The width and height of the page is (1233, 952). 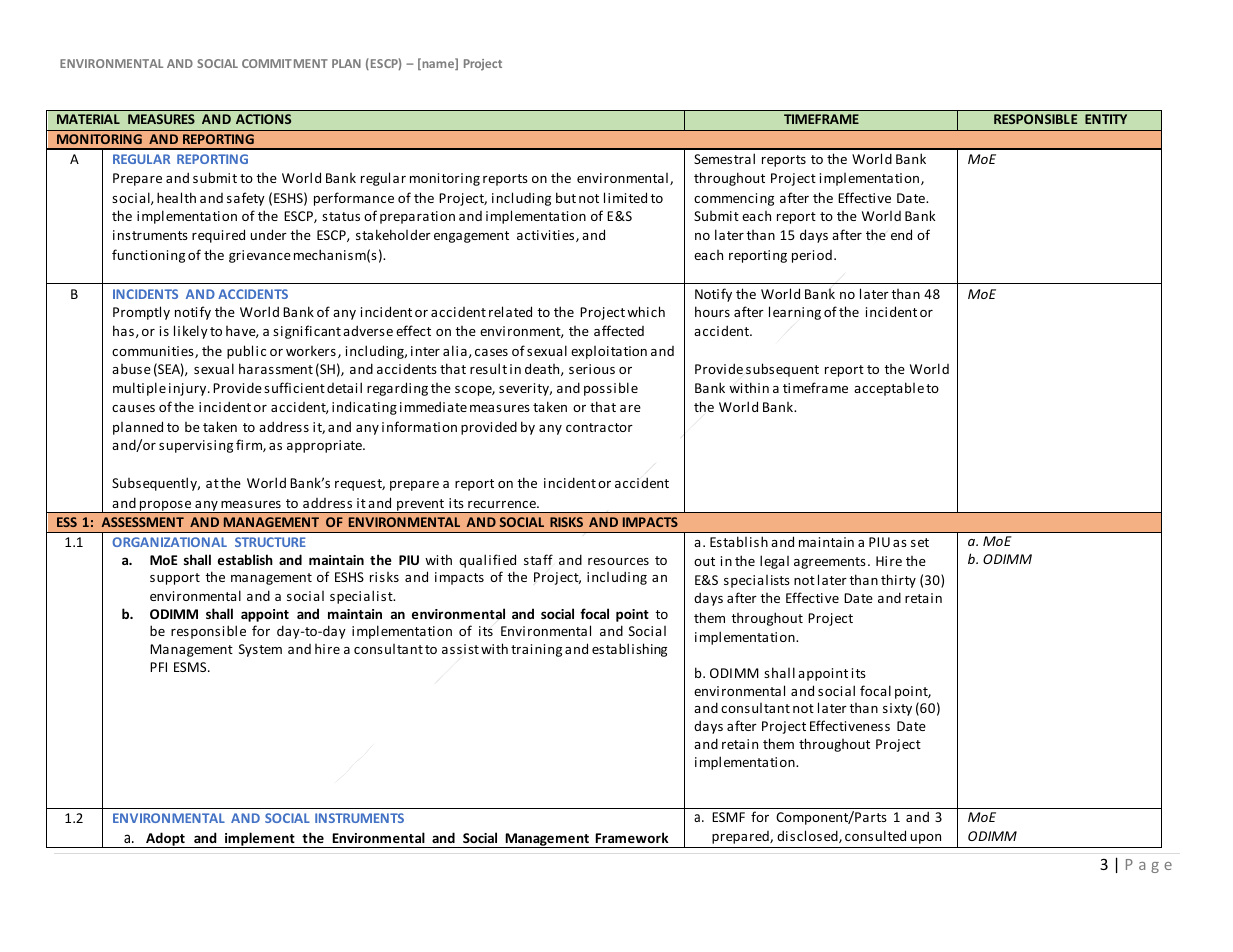 What do you see at coordinates (260, 650) in the page?
I see `System` at bounding box center [260, 650].
